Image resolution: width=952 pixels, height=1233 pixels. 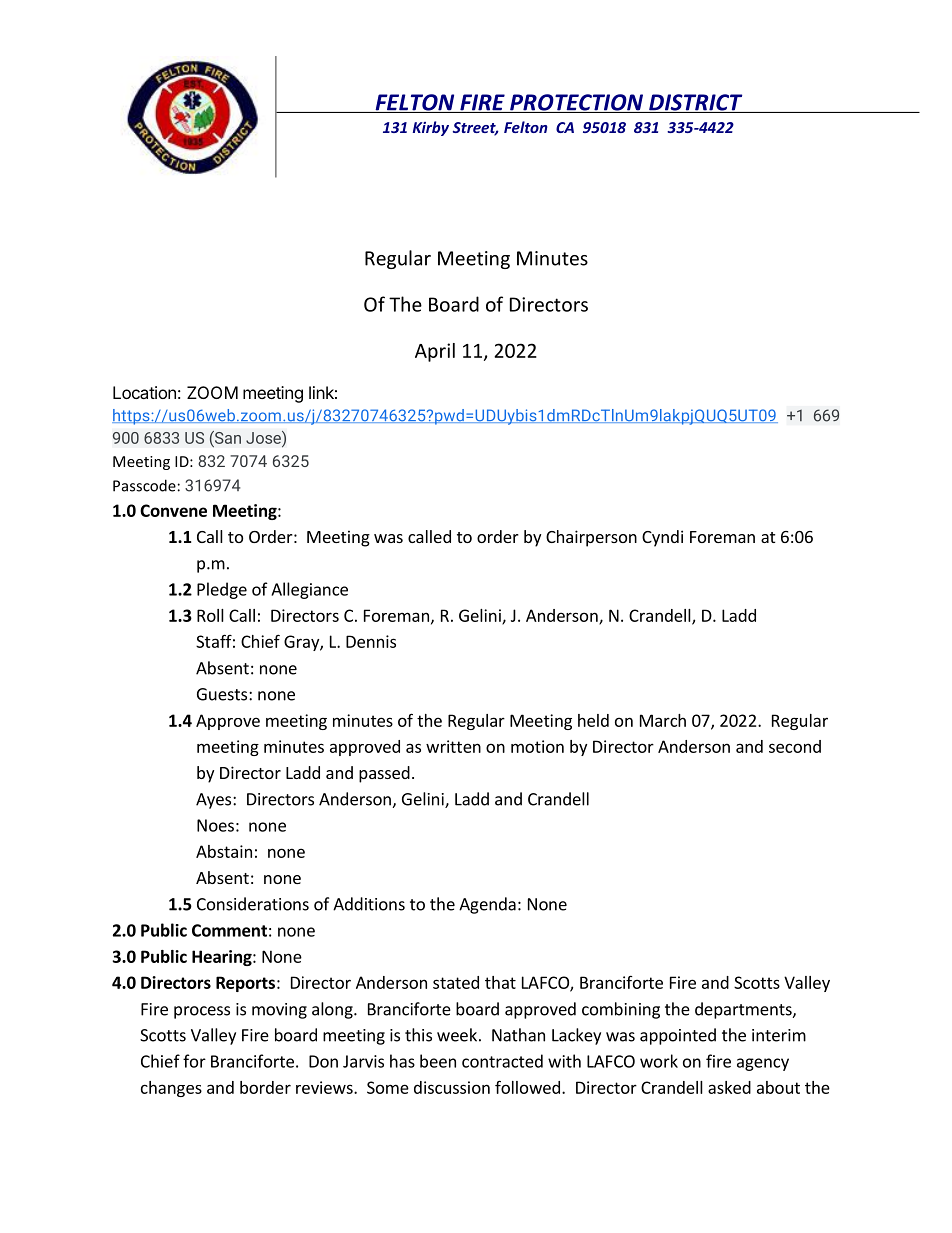 What do you see at coordinates (215, 825) in the image?
I see `Noes` at bounding box center [215, 825].
